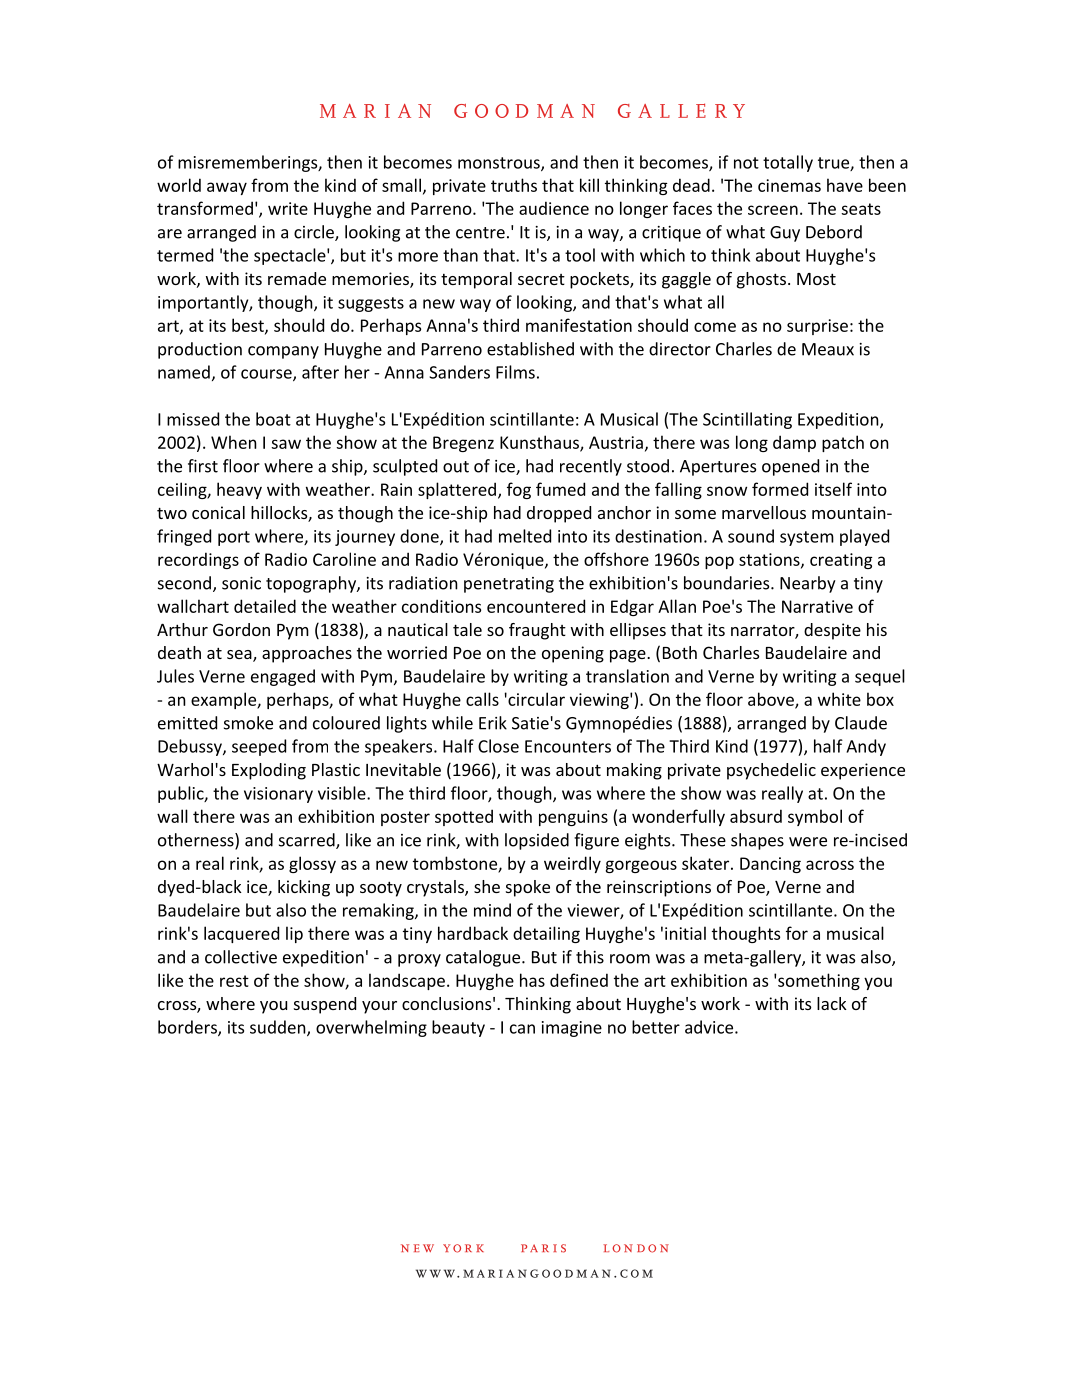 The width and height of the image is (1065, 1379). Describe the element at coordinates (773, 210) in the image. I see `screen` at that location.
